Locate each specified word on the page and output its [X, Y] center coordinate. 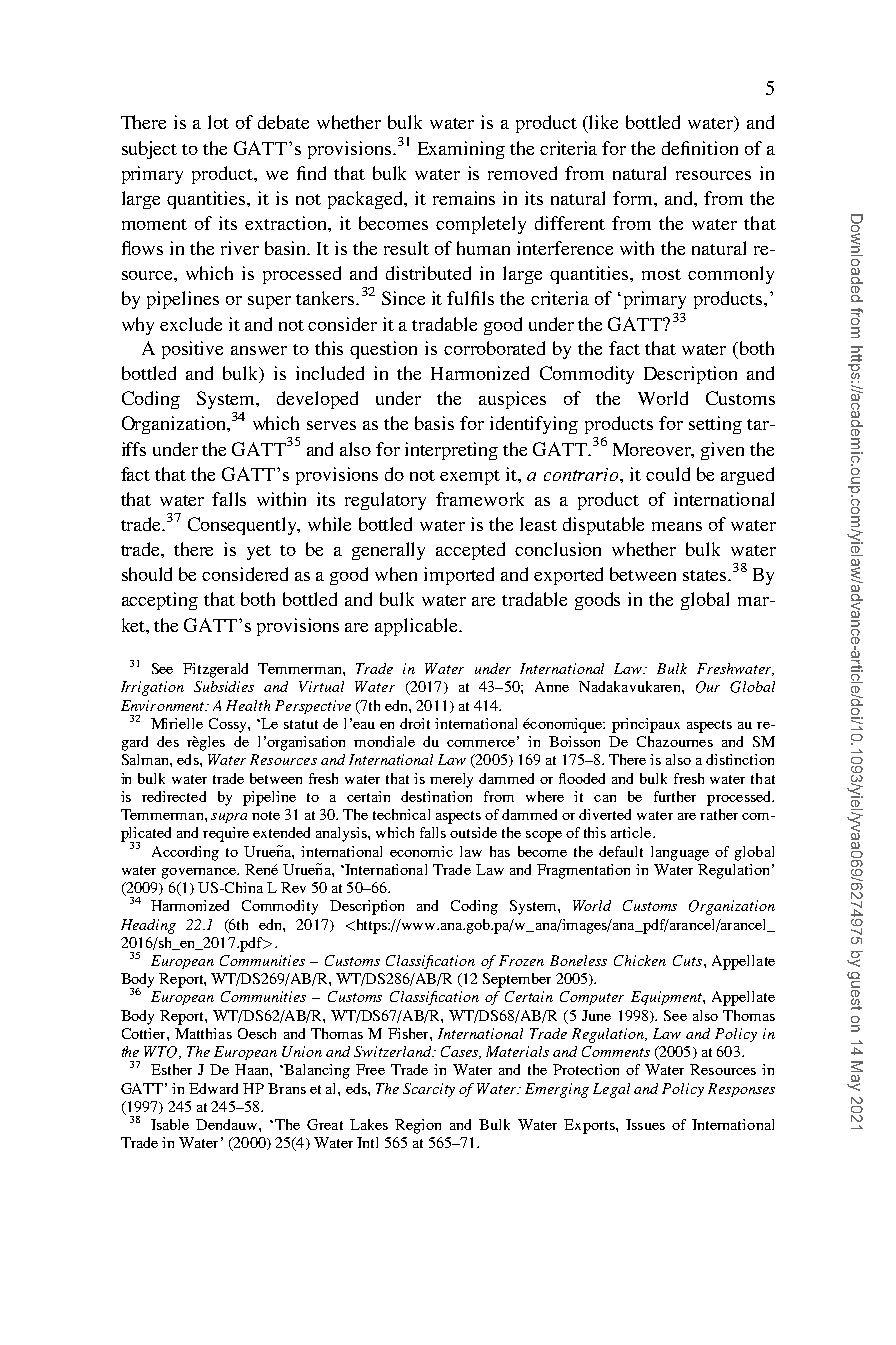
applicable [417, 627]
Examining [461, 150]
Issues [645, 1124]
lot [218, 122]
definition [700, 148]
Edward [213, 1088]
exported [568, 576]
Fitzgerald [215, 670]
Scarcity [429, 1090]
